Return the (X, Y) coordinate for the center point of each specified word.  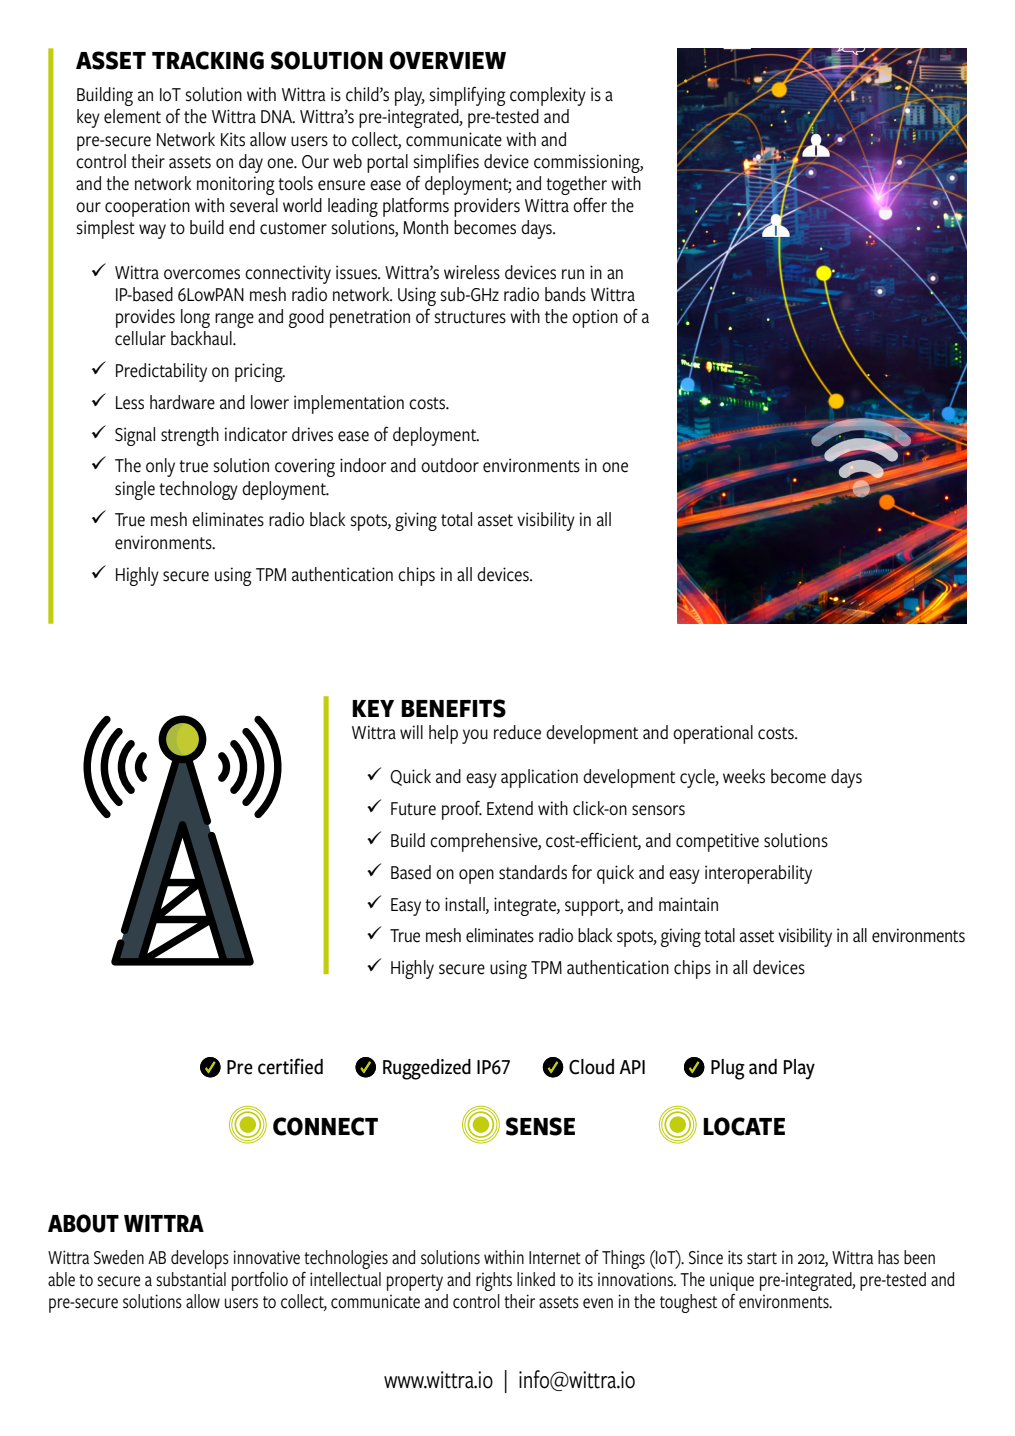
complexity (548, 96)
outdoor (450, 465)
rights (494, 1281)
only (160, 467)
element (132, 116)
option (595, 318)
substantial (191, 1279)
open (476, 876)
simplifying (468, 96)
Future (413, 809)
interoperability (758, 874)
